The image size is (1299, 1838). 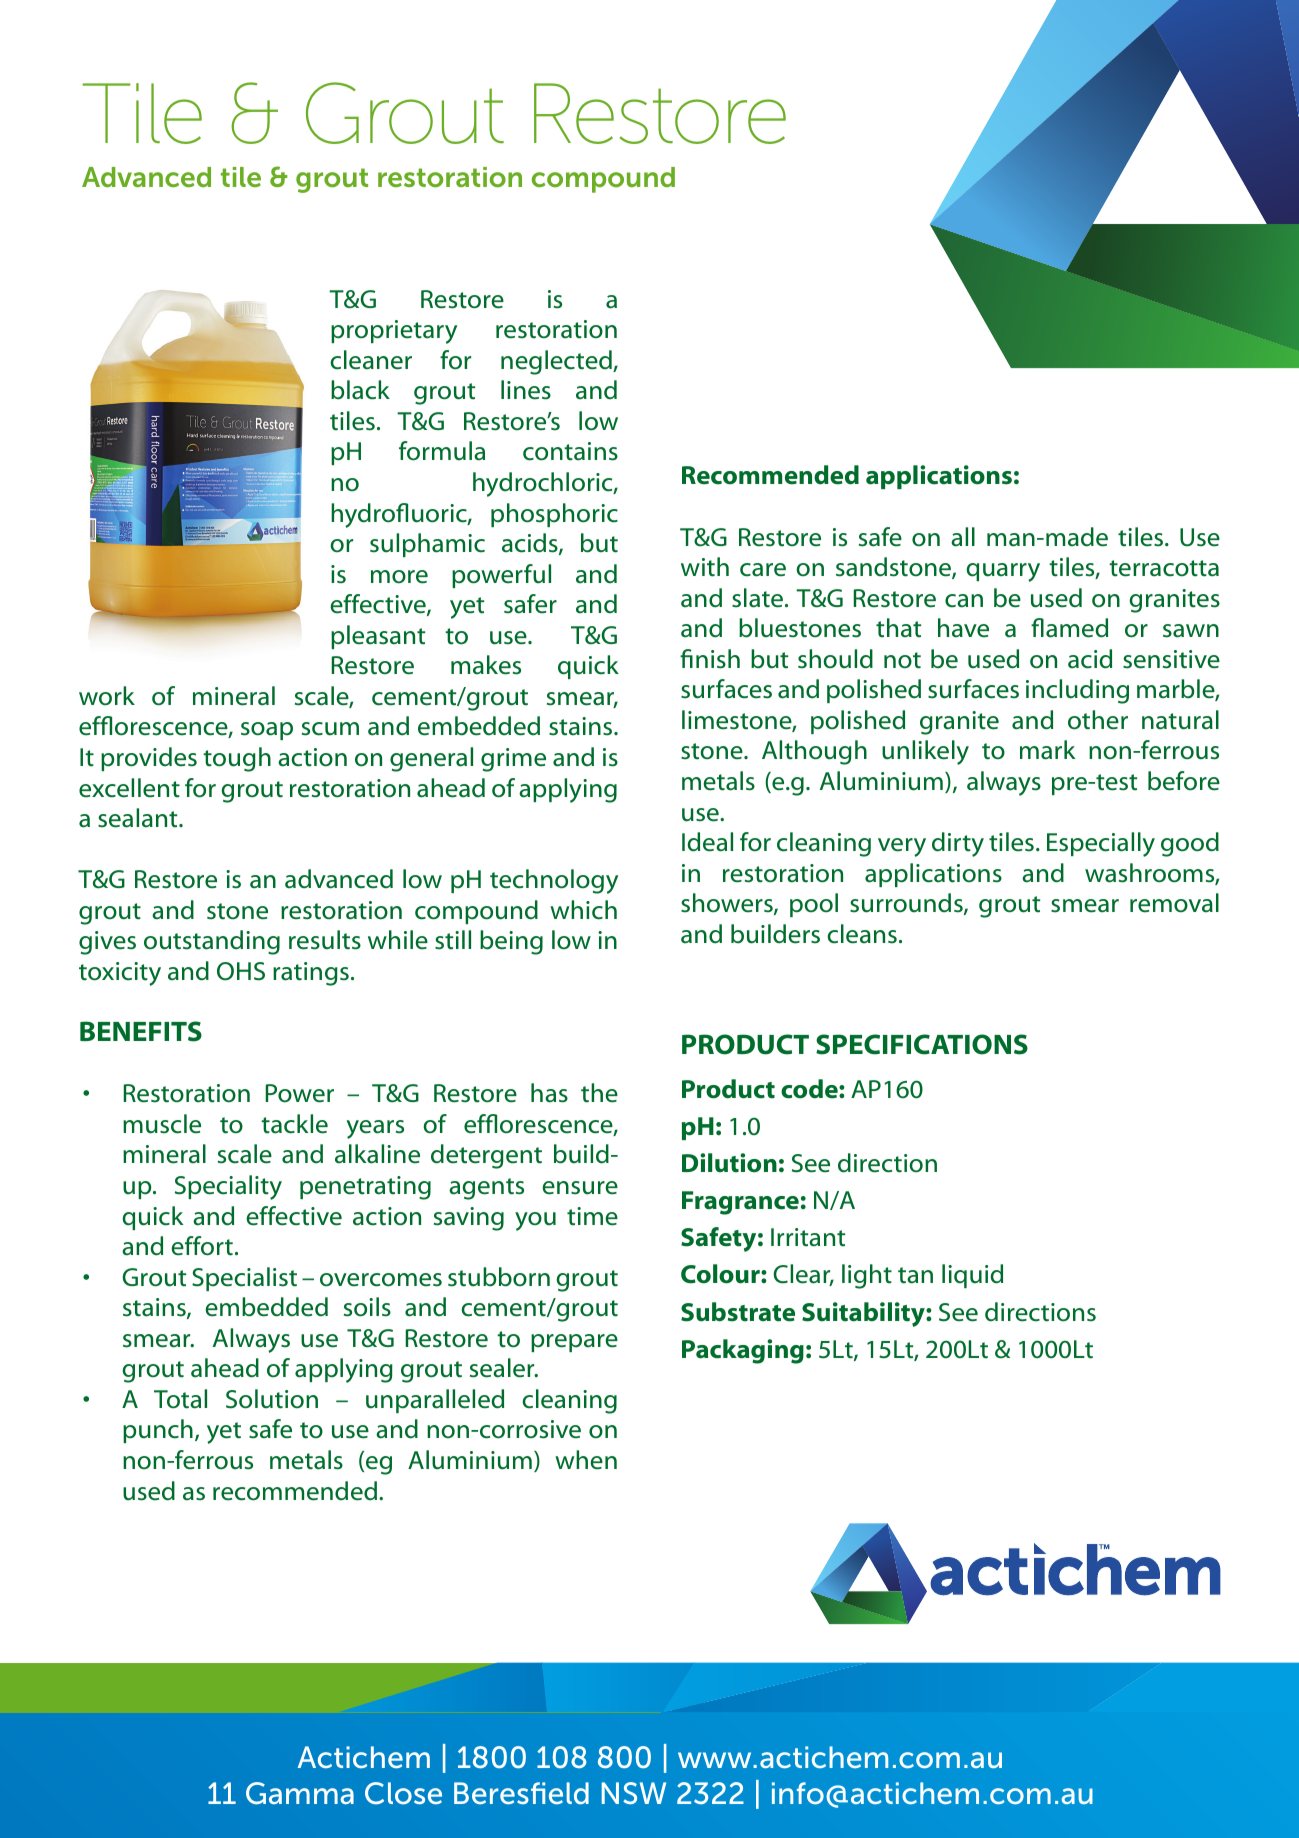 What do you see at coordinates (634, 1793) in the screenshot?
I see `NSW` at bounding box center [634, 1793].
